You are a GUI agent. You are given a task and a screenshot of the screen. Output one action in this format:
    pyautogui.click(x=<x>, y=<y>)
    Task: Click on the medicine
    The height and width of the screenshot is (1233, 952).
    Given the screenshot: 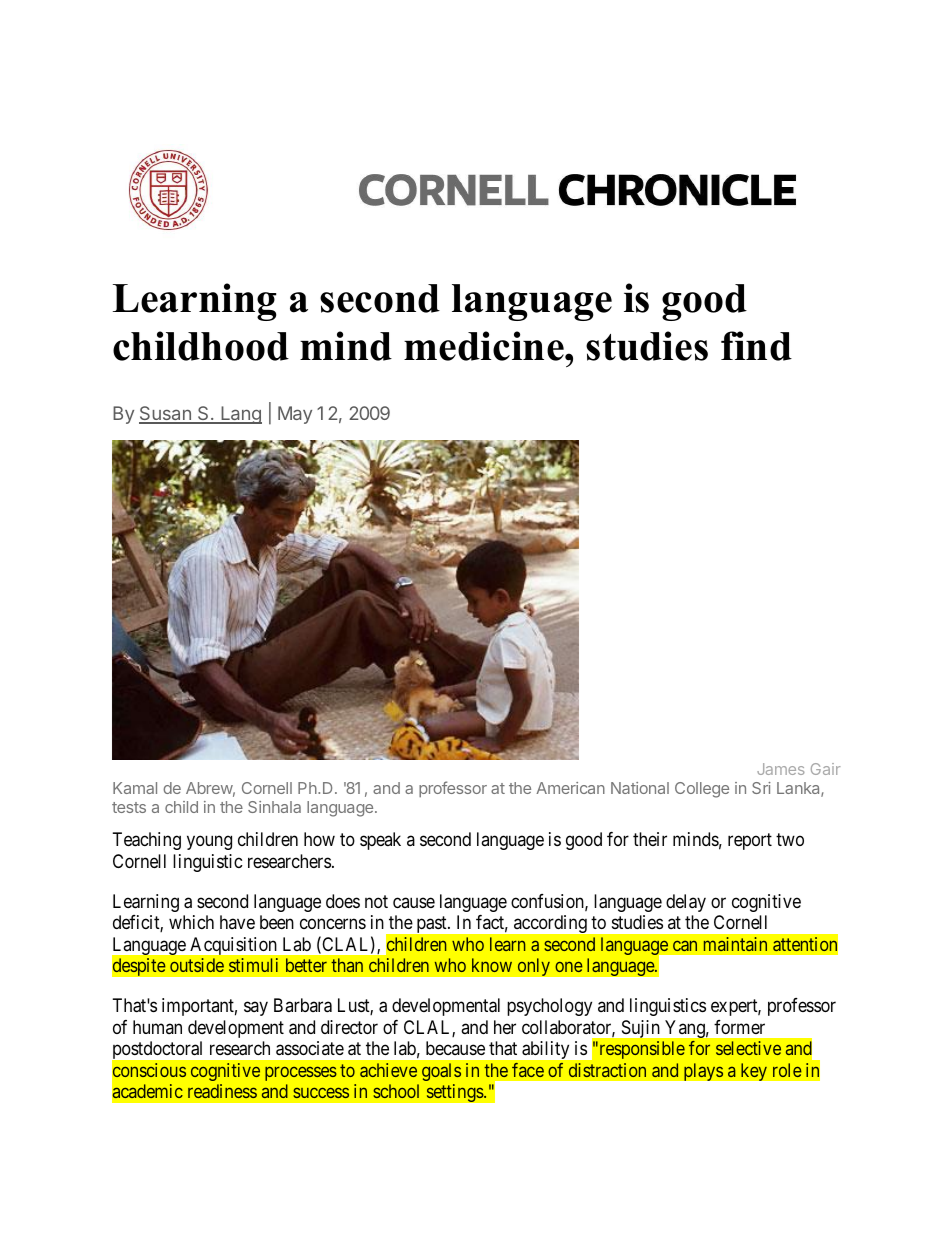 What is the action you would take?
    pyautogui.click(x=485, y=346)
